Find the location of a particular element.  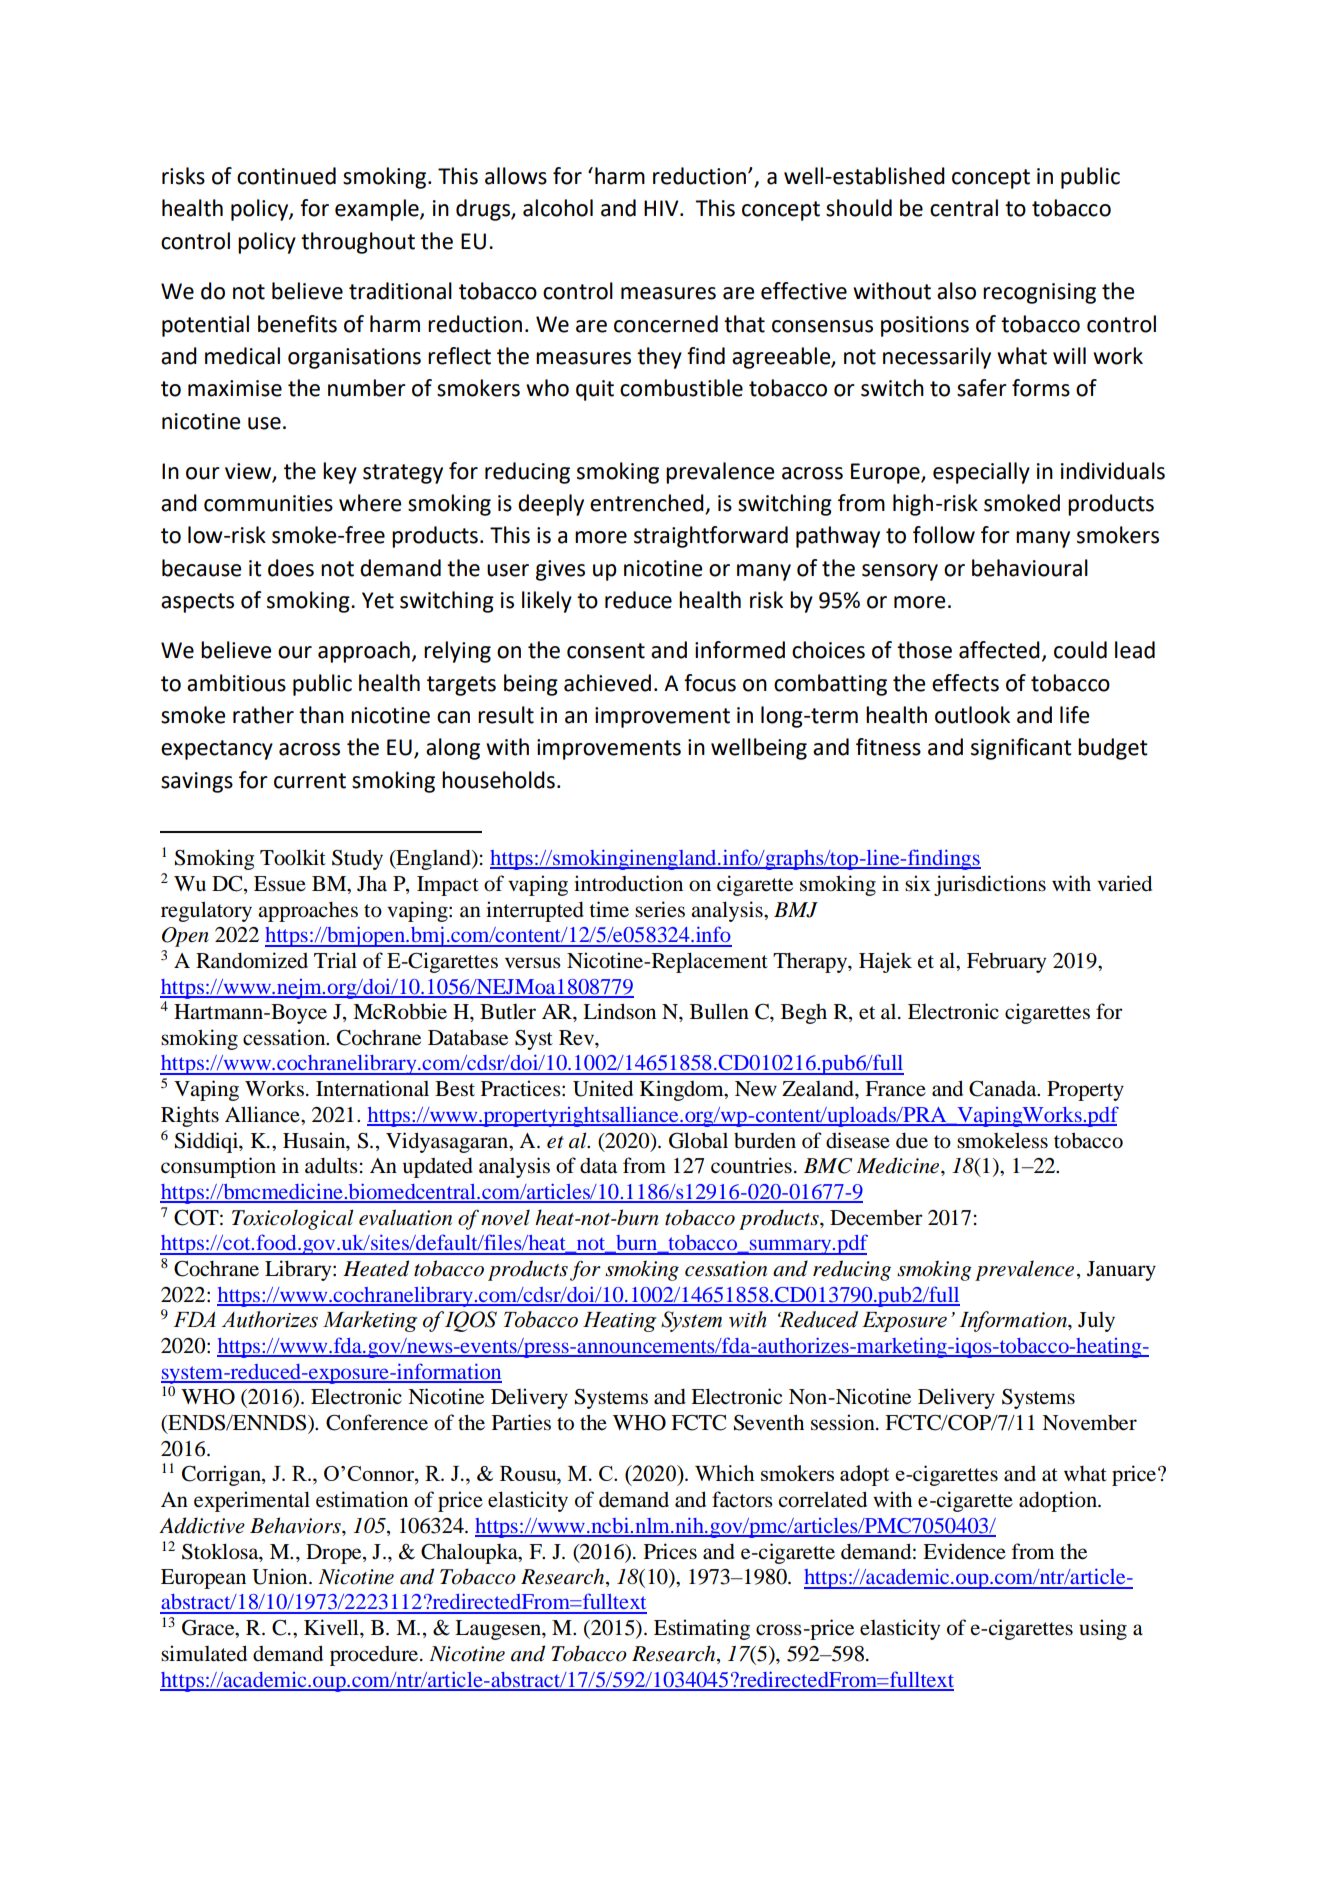

Trial is located at coordinates (335, 960).
